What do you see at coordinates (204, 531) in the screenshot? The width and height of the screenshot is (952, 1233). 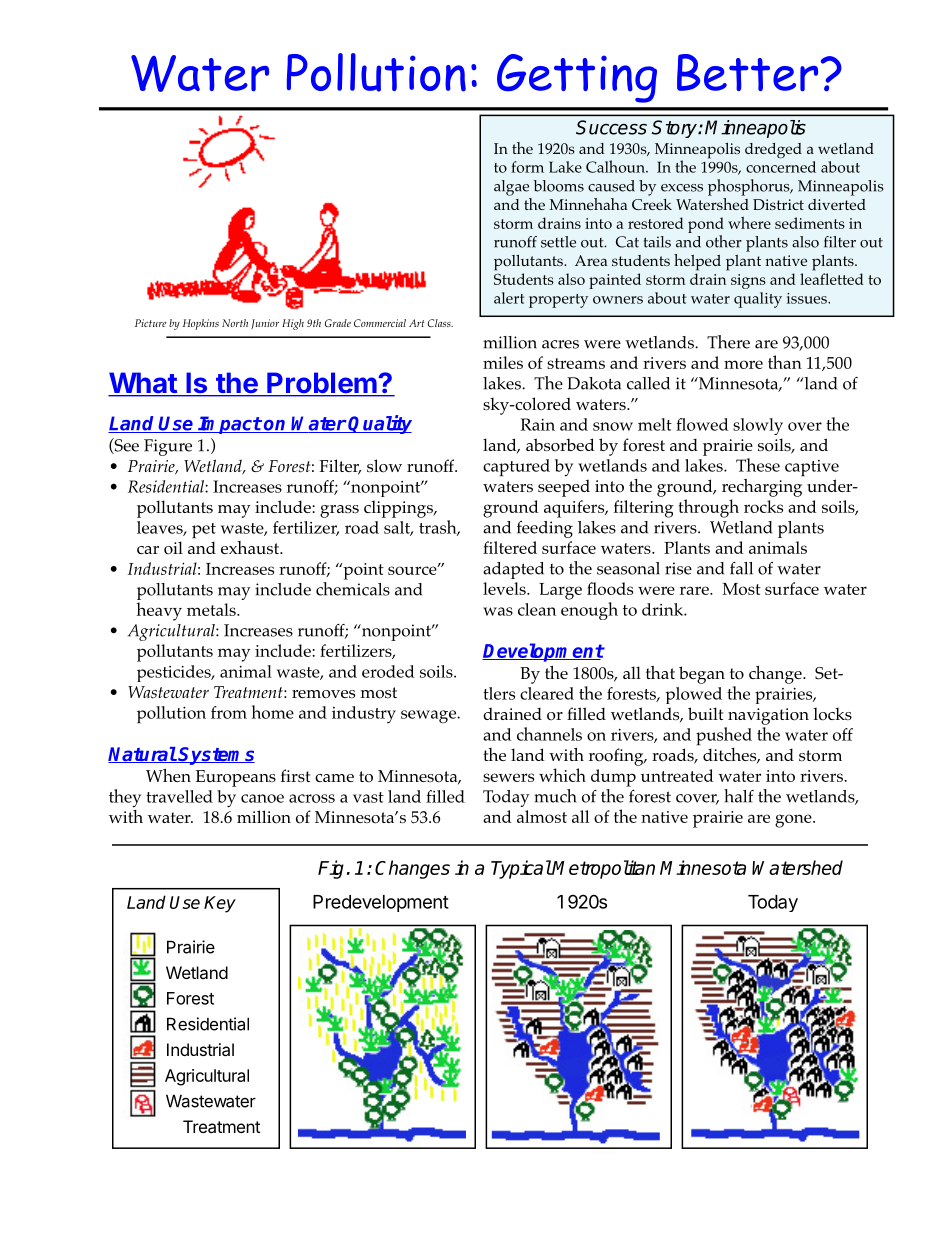 I see `pet` at bounding box center [204, 531].
